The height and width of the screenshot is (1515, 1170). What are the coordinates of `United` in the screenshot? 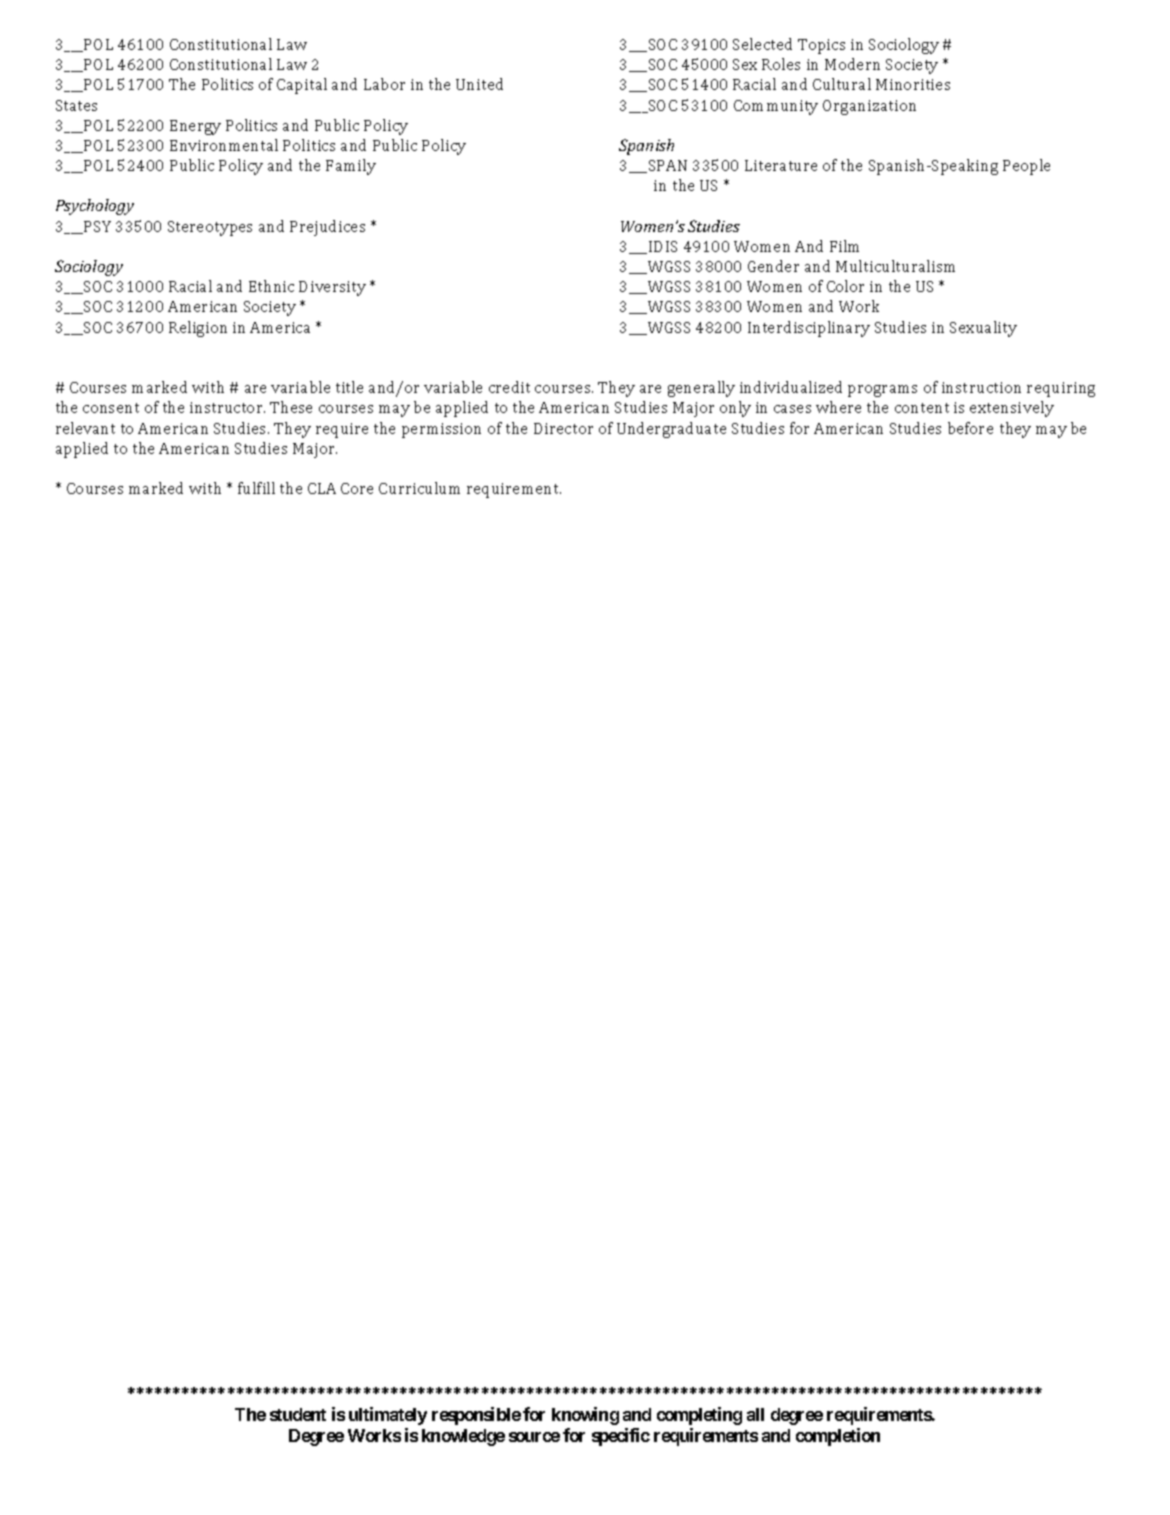 It's located at (479, 84).
